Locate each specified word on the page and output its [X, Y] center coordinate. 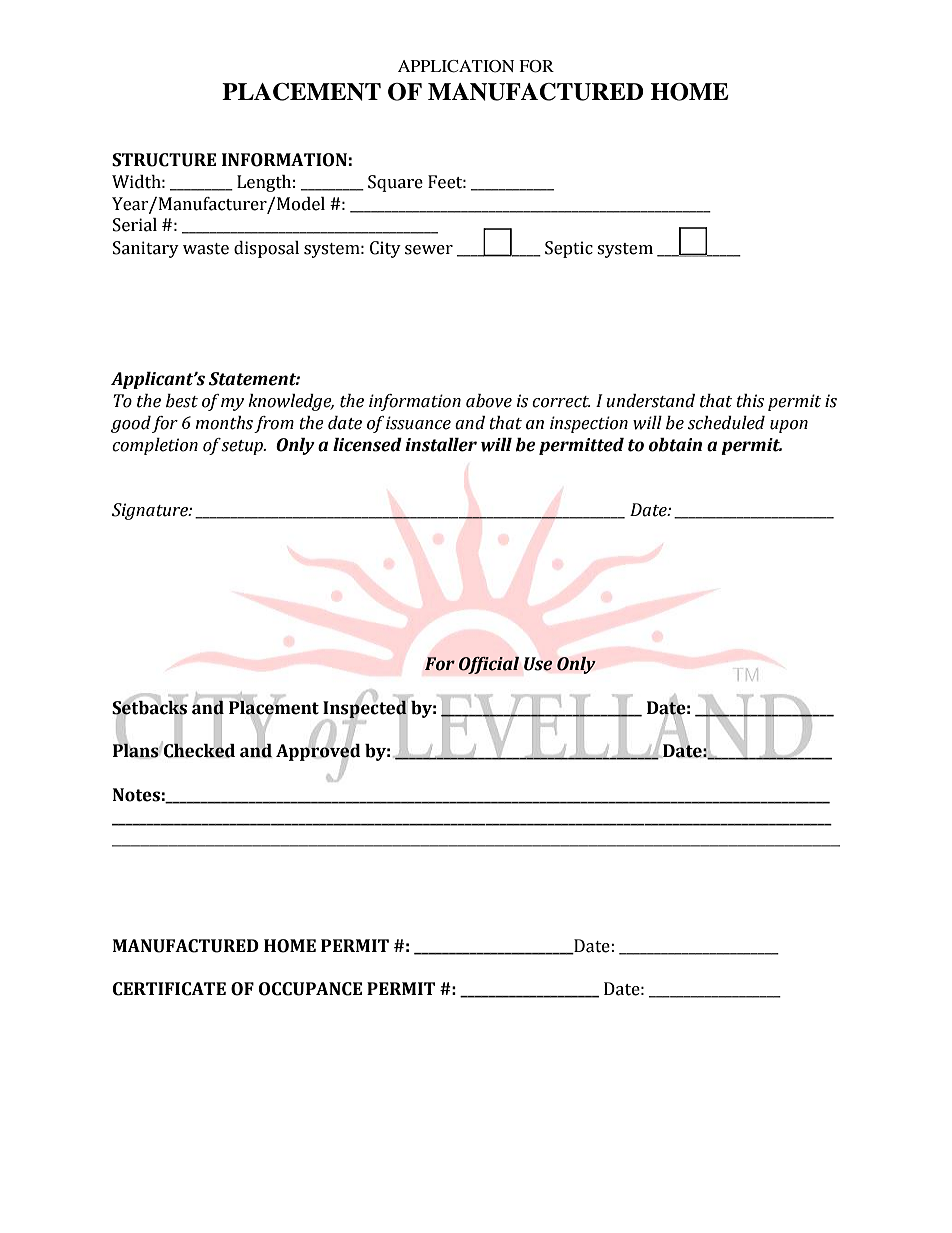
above [489, 401]
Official [489, 665]
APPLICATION [456, 66]
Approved [318, 753]
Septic [569, 249]
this [750, 401]
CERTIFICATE [169, 989]
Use [538, 664]
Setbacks [149, 707]
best [182, 401]
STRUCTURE [164, 160]
